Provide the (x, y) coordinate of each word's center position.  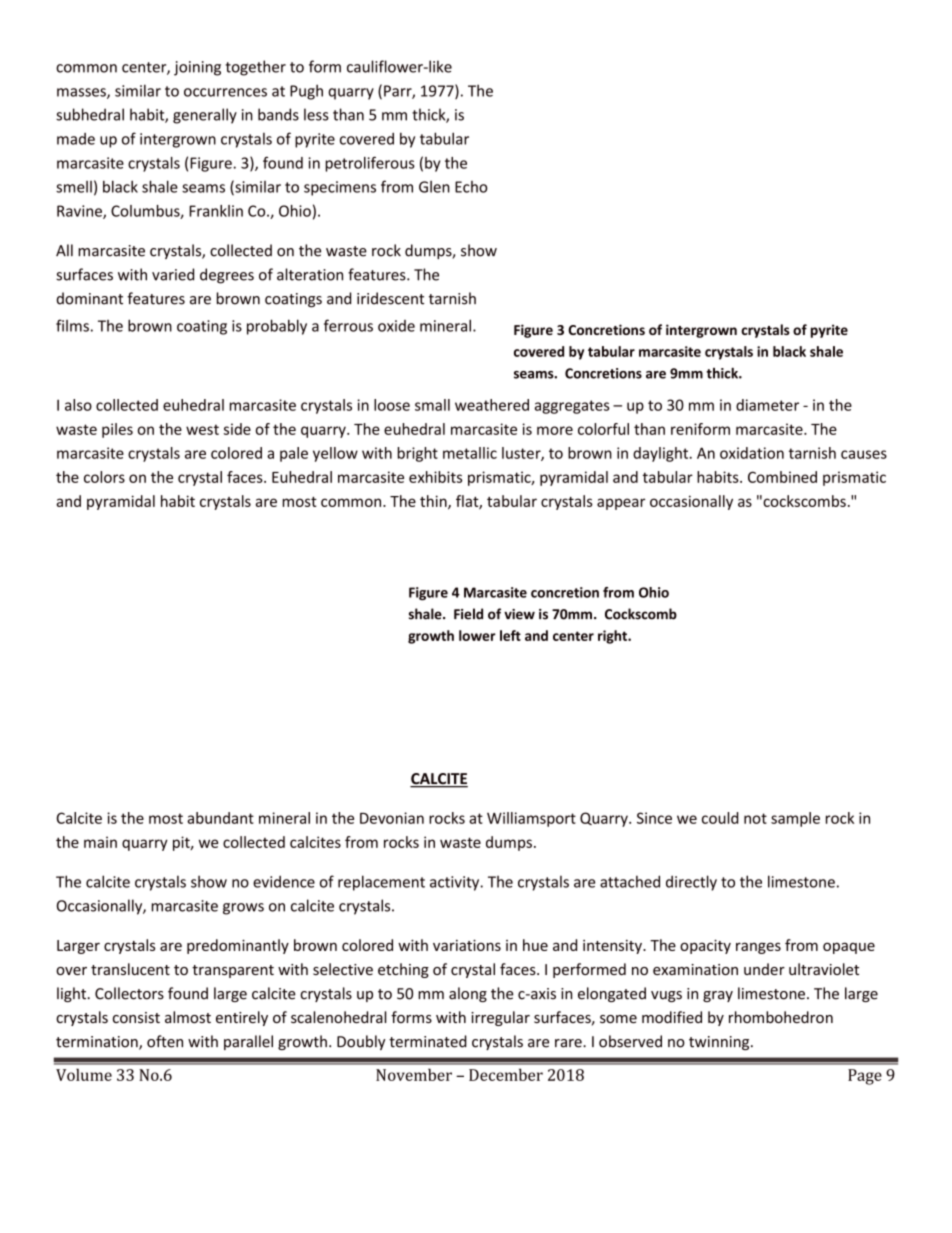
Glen (434, 187)
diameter (767, 405)
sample (795, 819)
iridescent (390, 298)
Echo (471, 187)
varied (173, 274)
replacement (381, 883)
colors (104, 477)
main (100, 842)
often (165, 1041)
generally (205, 116)
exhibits (435, 477)
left (510, 635)
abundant (220, 818)
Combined (782, 477)
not (755, 818)
